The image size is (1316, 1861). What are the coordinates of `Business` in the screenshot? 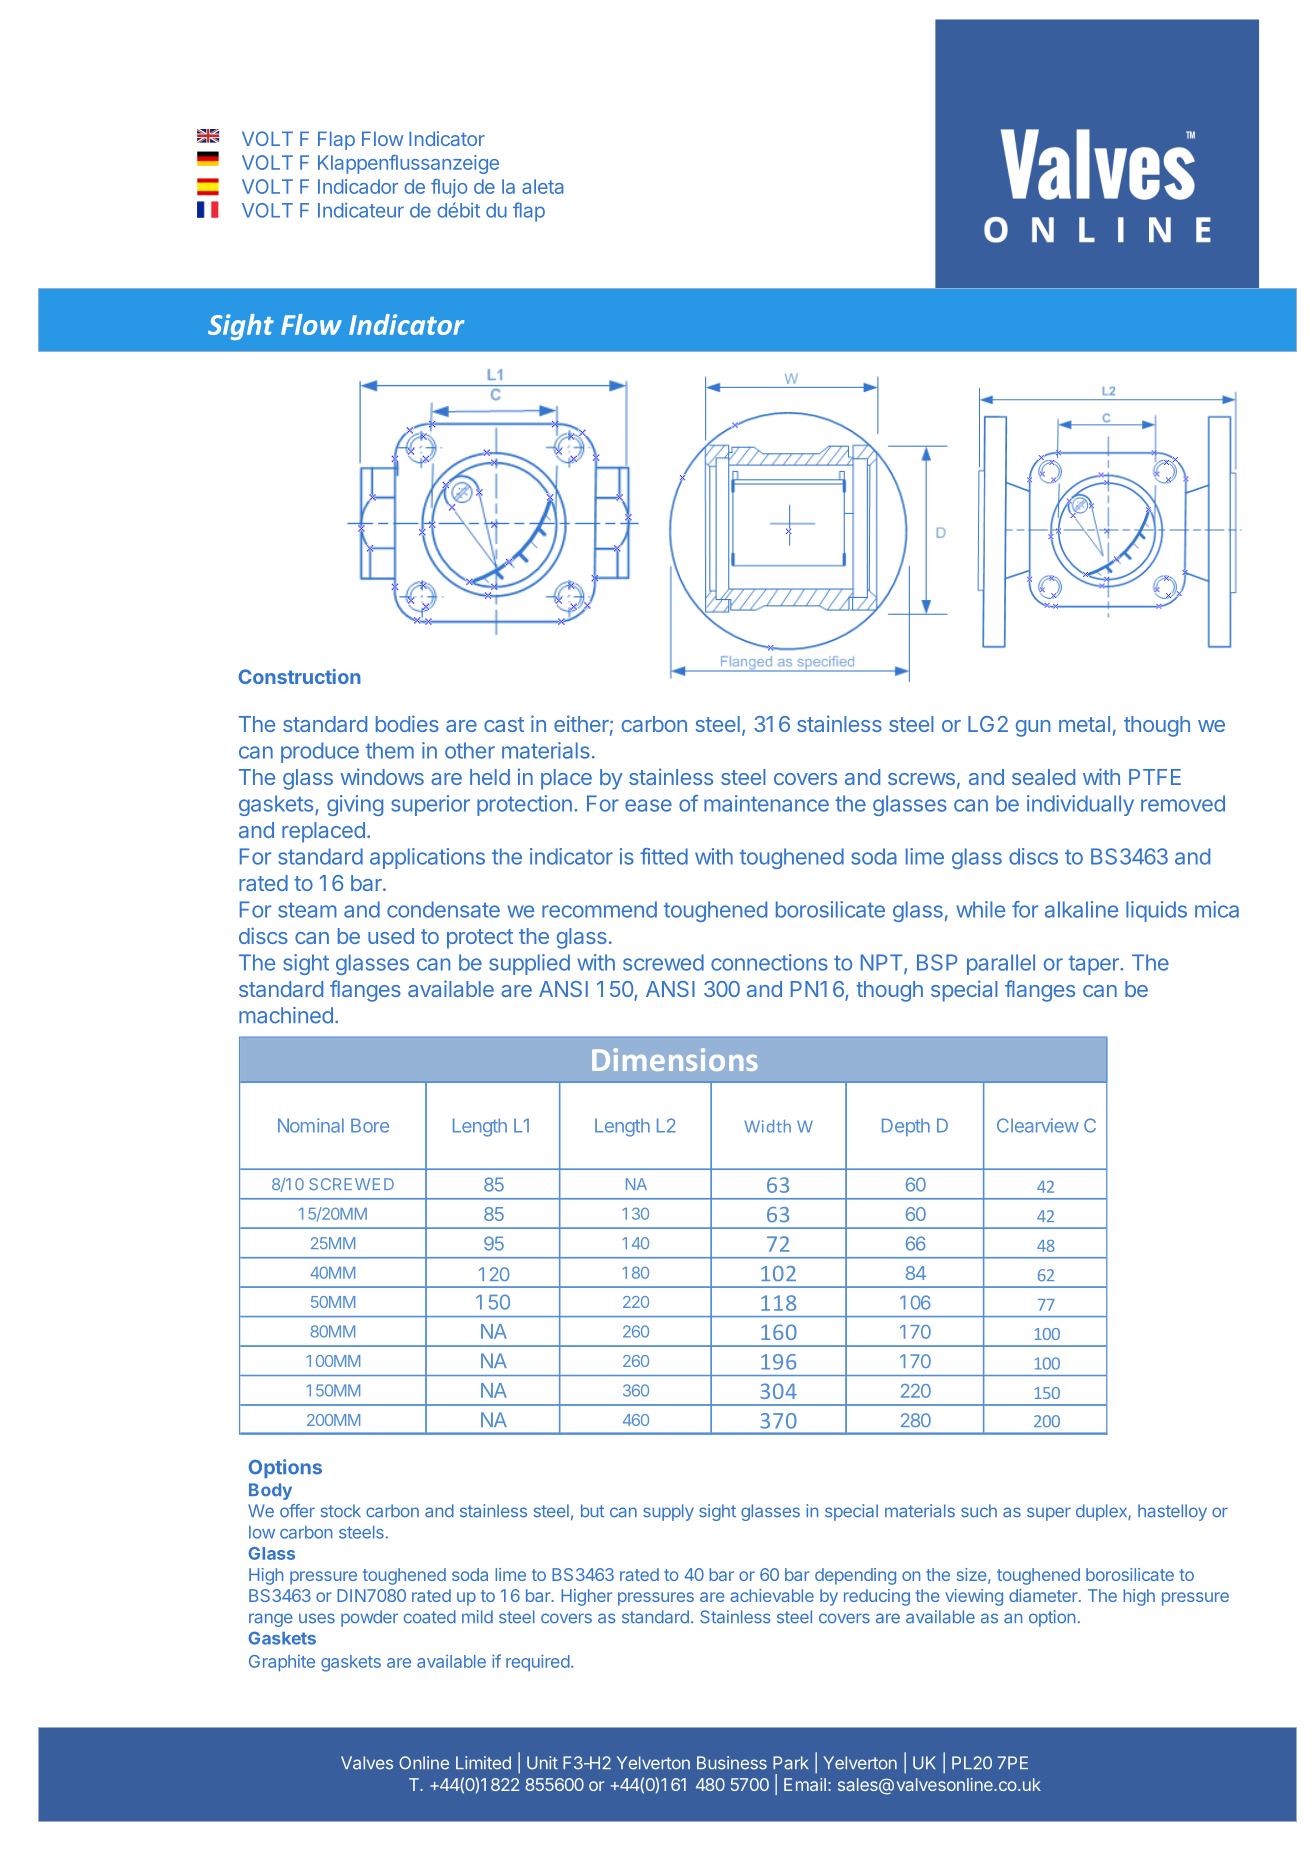 It's located at (732, 1763).
